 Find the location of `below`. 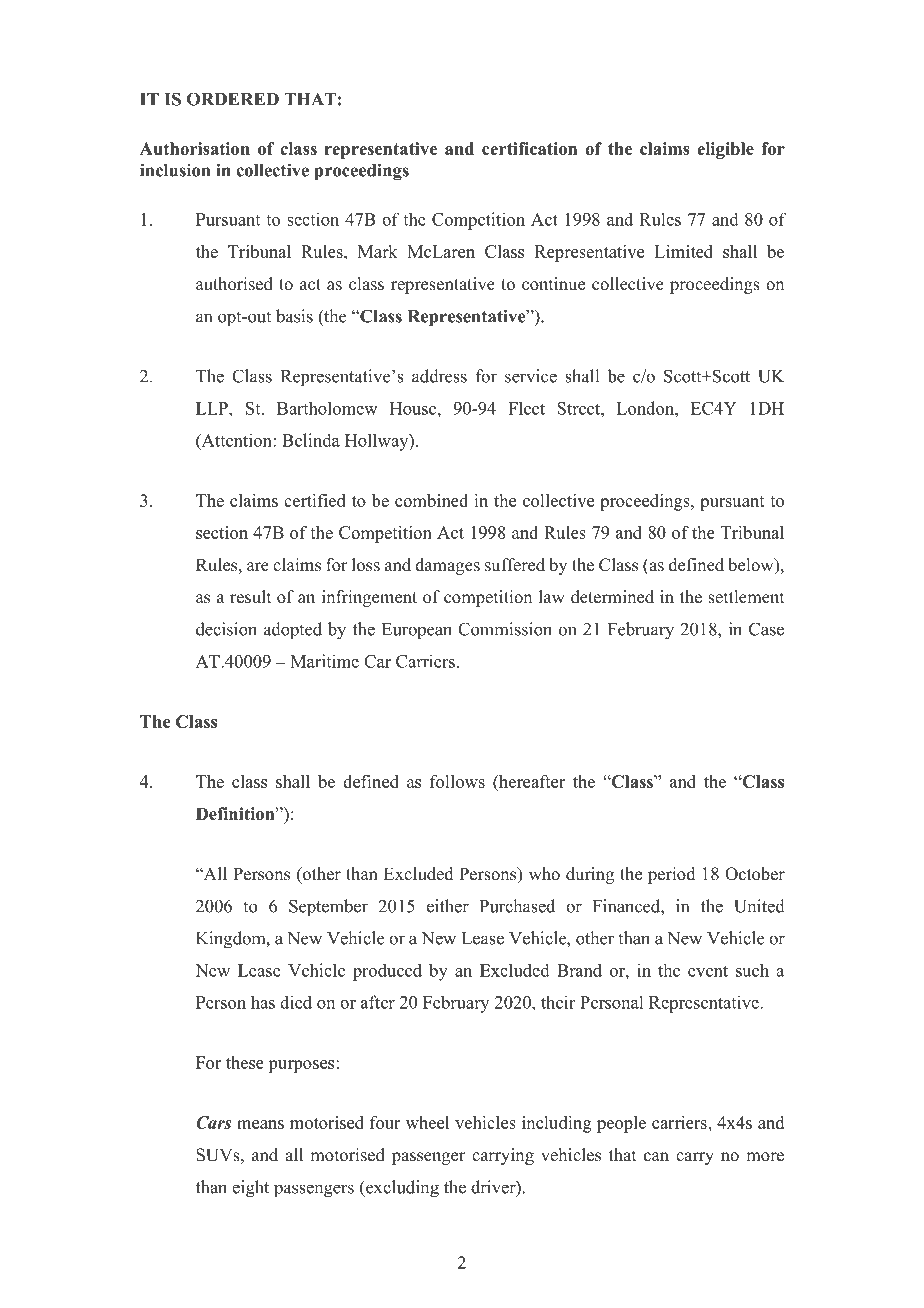

below is located at coordinates (752, 566).
